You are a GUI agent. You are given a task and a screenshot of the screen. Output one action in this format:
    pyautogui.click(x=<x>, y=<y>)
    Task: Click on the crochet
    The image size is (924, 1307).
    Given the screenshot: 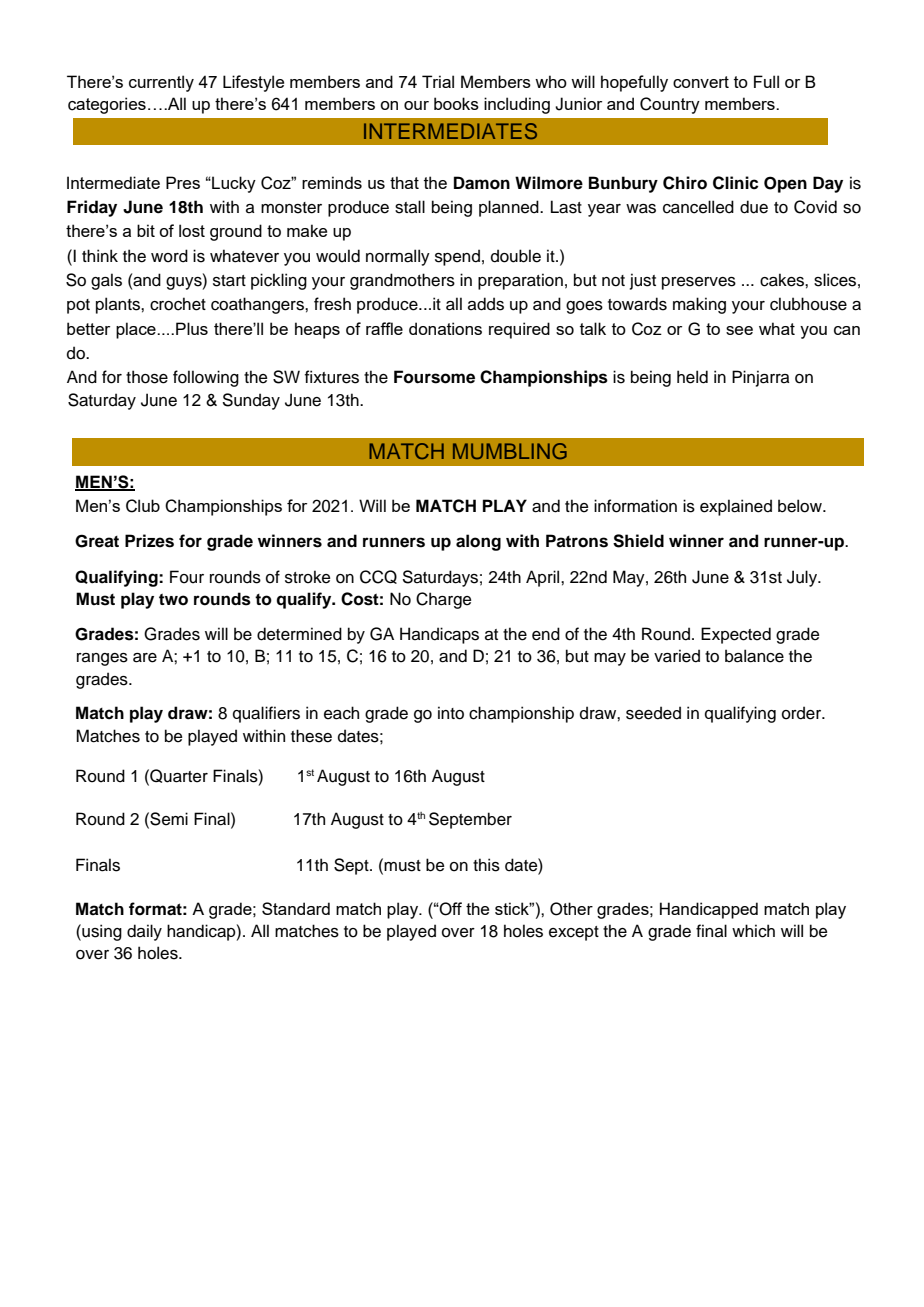 What is the action you would take?
    pyautogui.click(x=178, y=304)
